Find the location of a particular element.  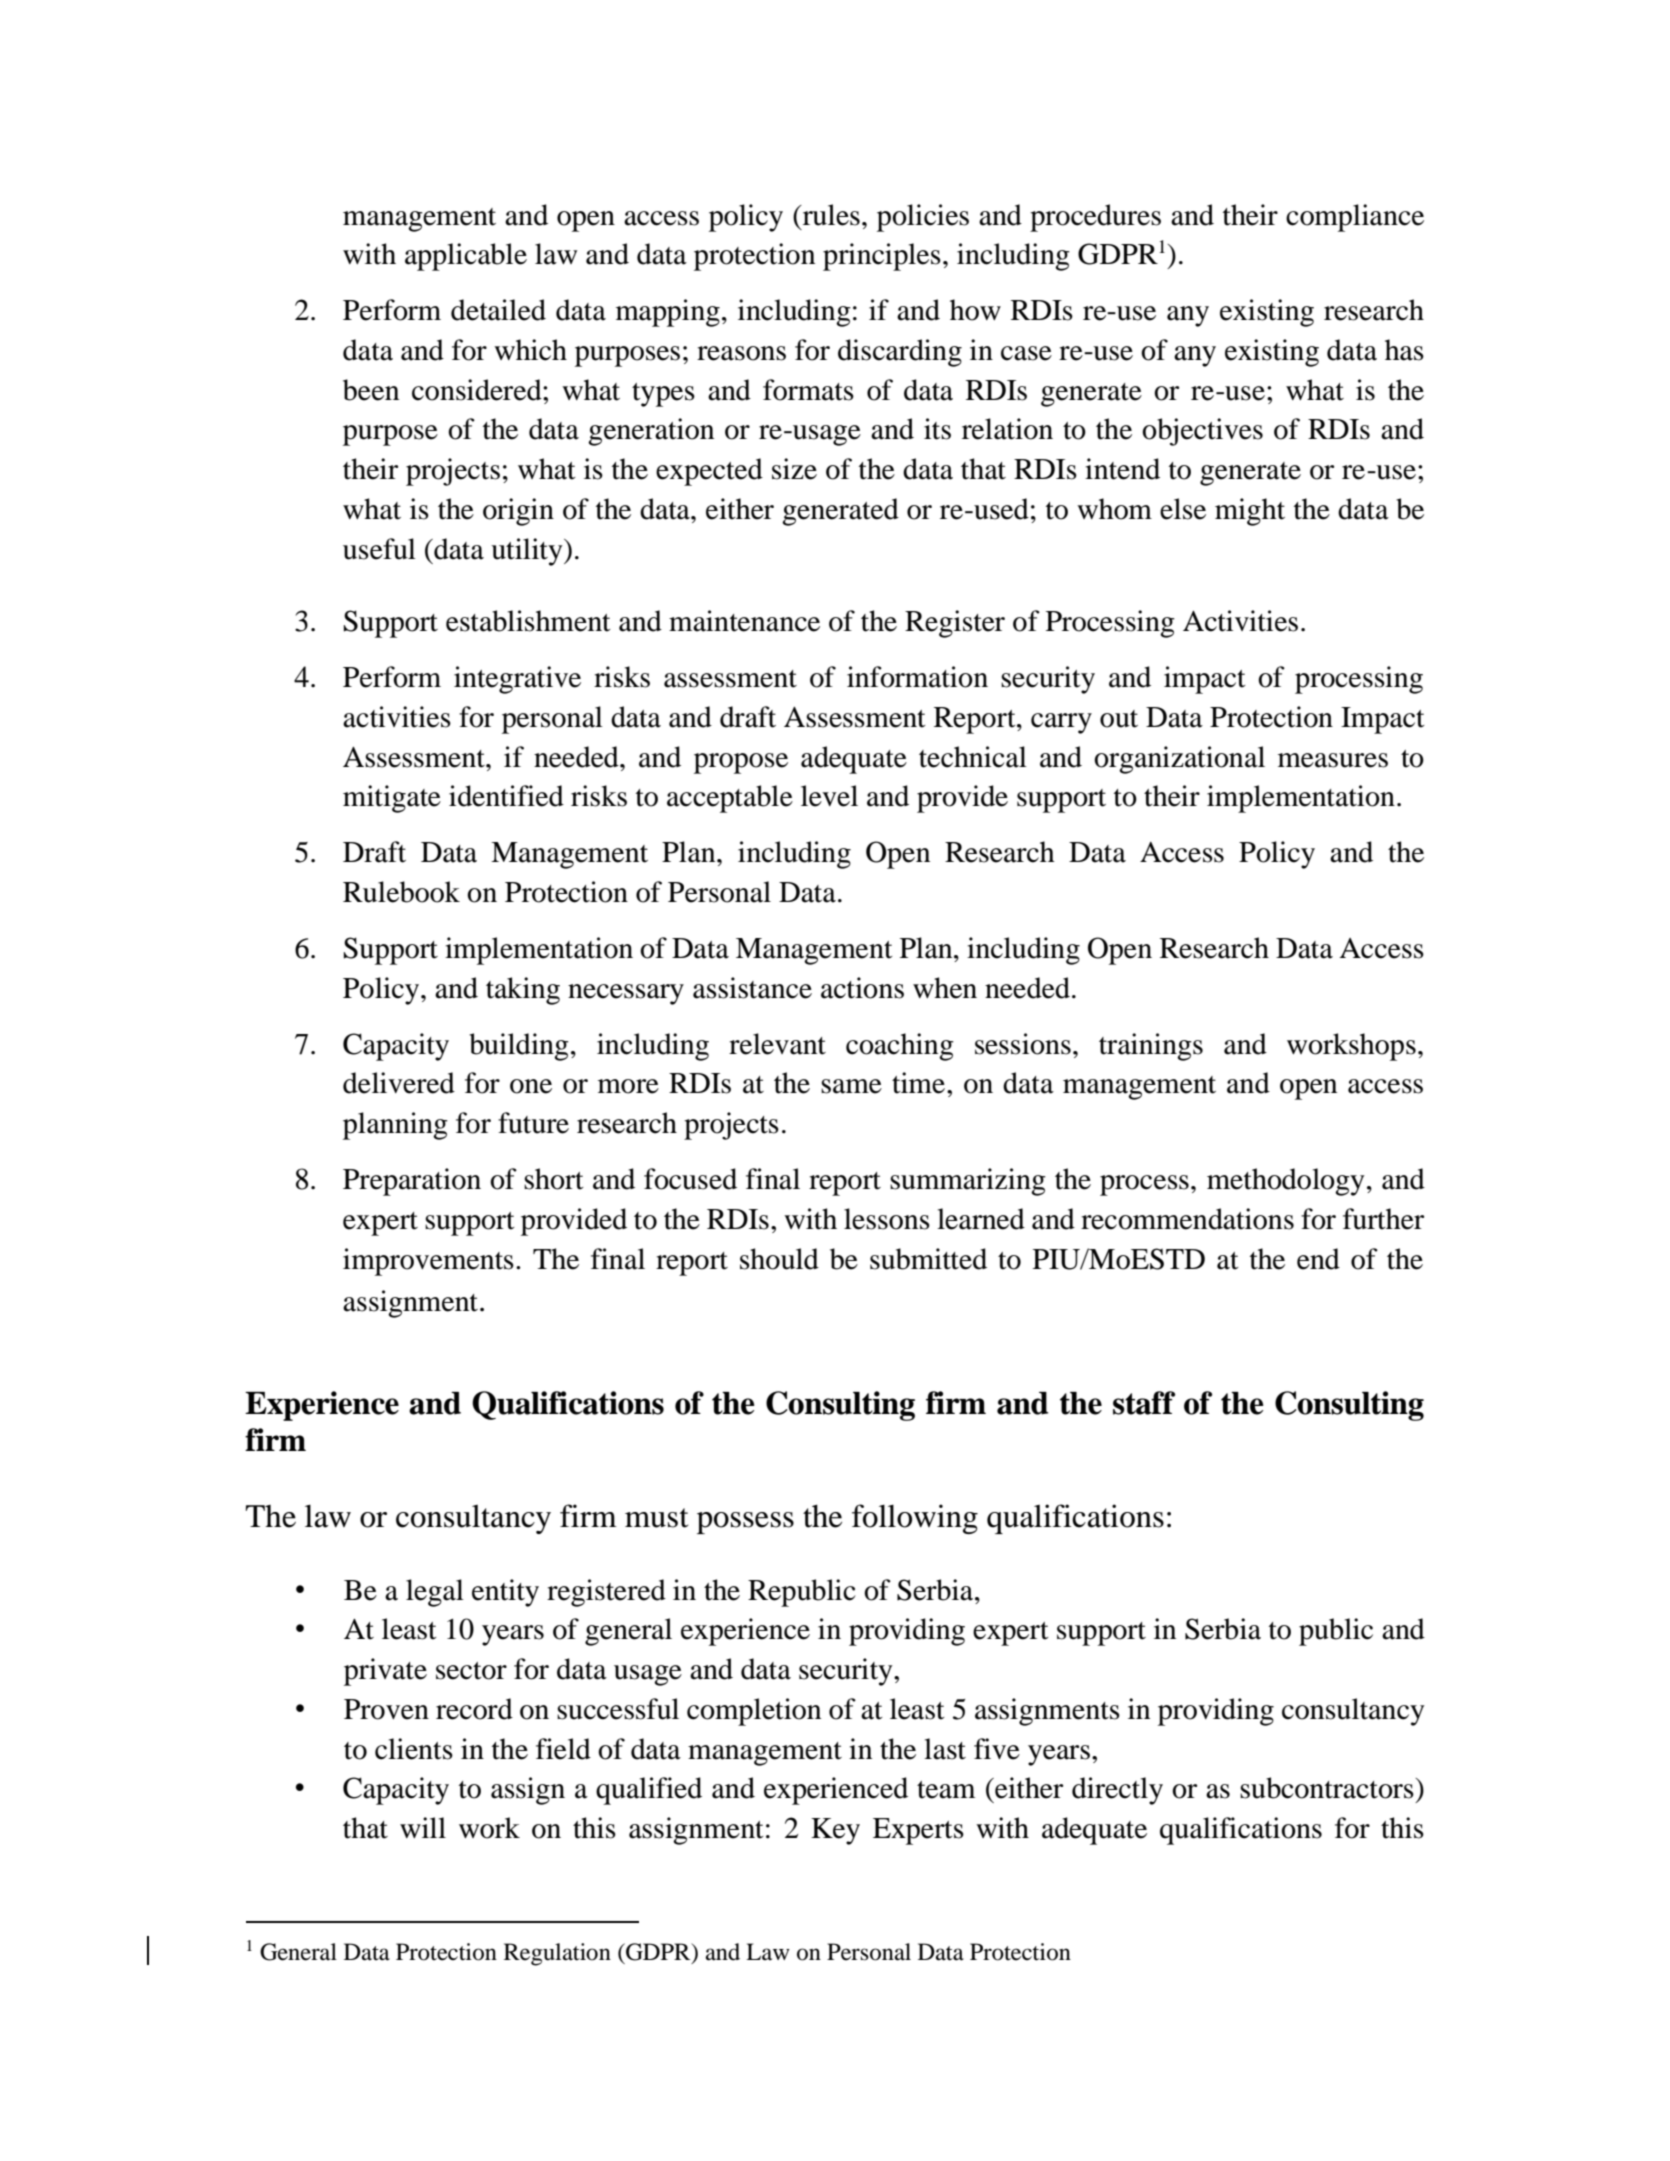

compliance is located at coordinates (1355, 218).
